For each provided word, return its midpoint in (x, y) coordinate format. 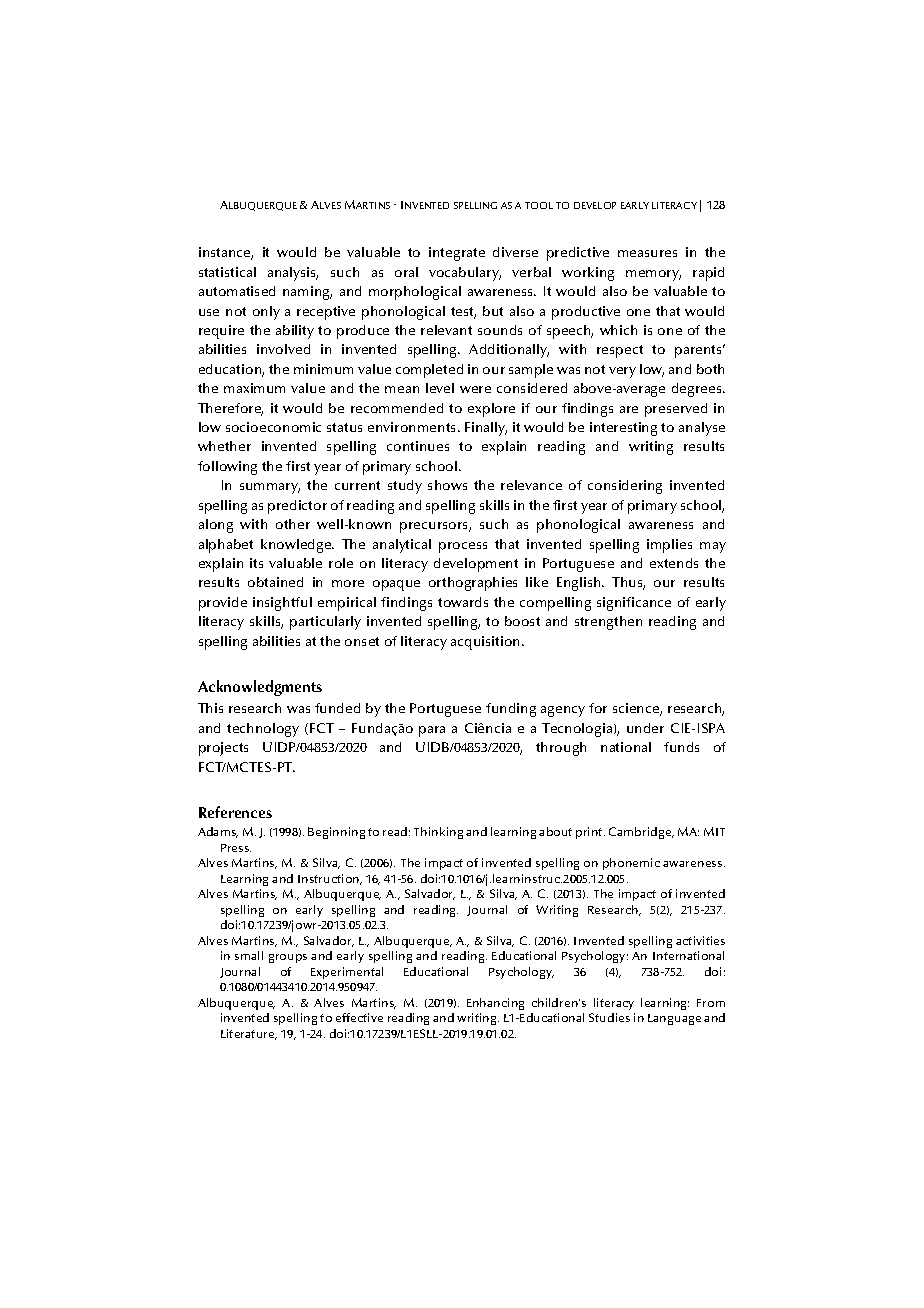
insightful (282, 604)
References (235, 812)
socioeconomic (273, 427)
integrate (457, 254)
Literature (249, 1034)
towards (463, 602)
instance (226, 253)
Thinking (438, 833)
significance (634, 604)
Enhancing (495, 1004)
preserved (676, 410)
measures (647, 253)
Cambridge (641, 833)
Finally (486, 429)
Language (674, 1019)
